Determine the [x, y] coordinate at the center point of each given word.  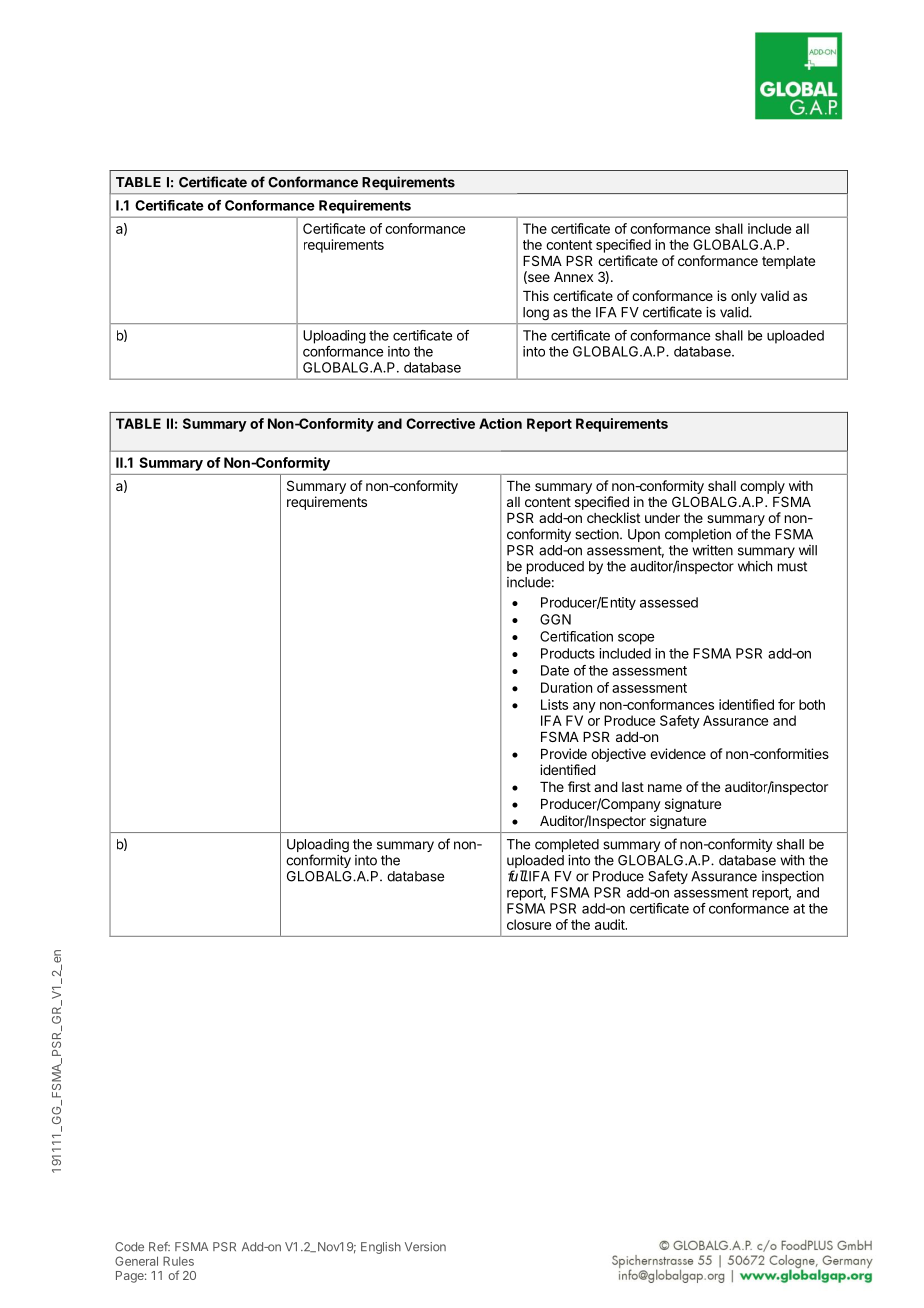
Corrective [440, 423]
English [381, 1248]
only [744, 297]
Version [425, 1247]
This [536, 295]
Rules [178, 1261]
